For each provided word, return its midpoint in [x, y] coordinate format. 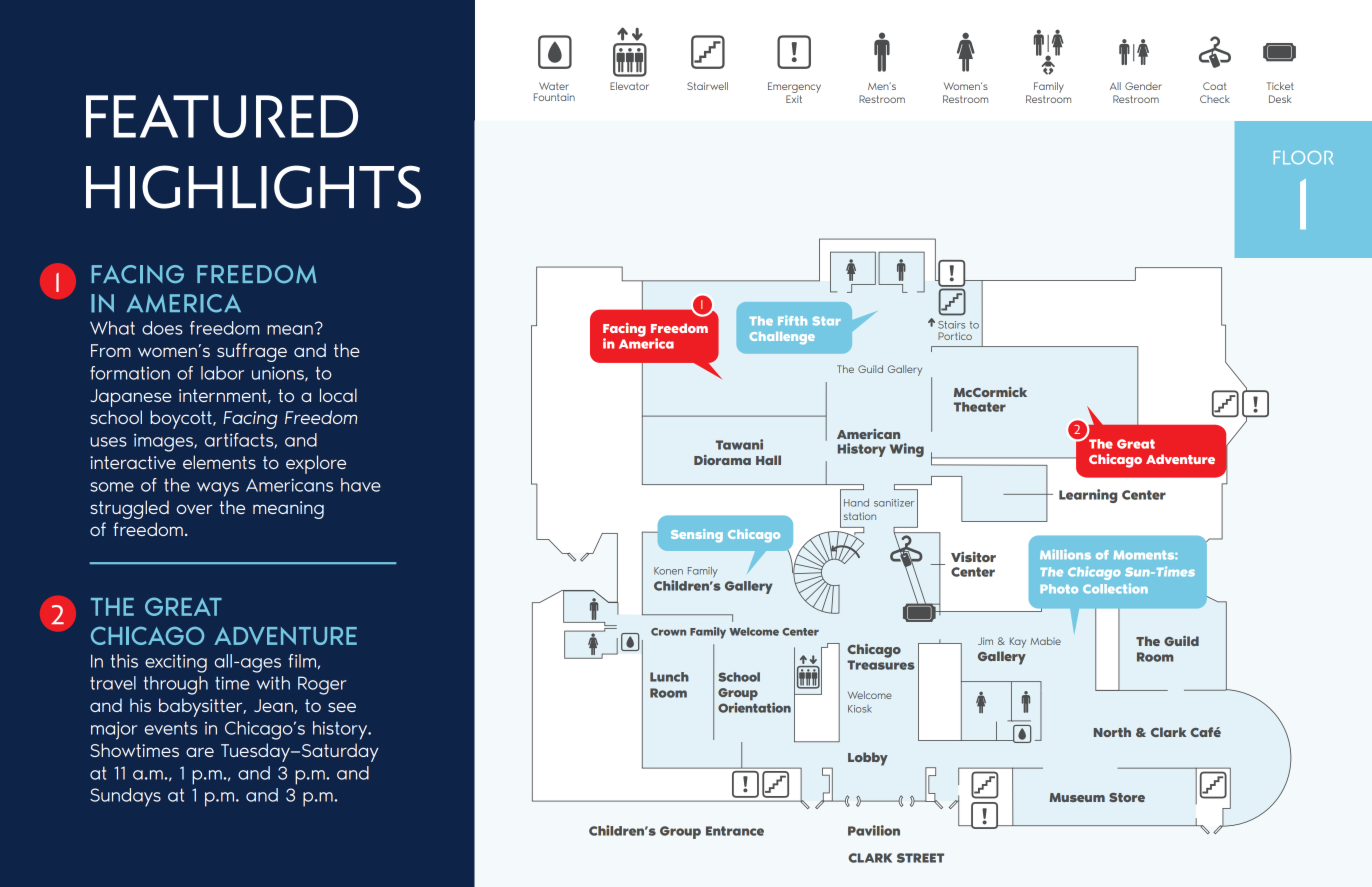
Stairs [951, 325]
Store [1127, 797]
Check [1215, 99]
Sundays [125, 797]
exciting [176, 663]
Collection [1115, 588]
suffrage [252, 352]
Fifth [792, 320]
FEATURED [222, 116]
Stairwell [707, 86]
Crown [668, 632]
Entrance [735, 831]
